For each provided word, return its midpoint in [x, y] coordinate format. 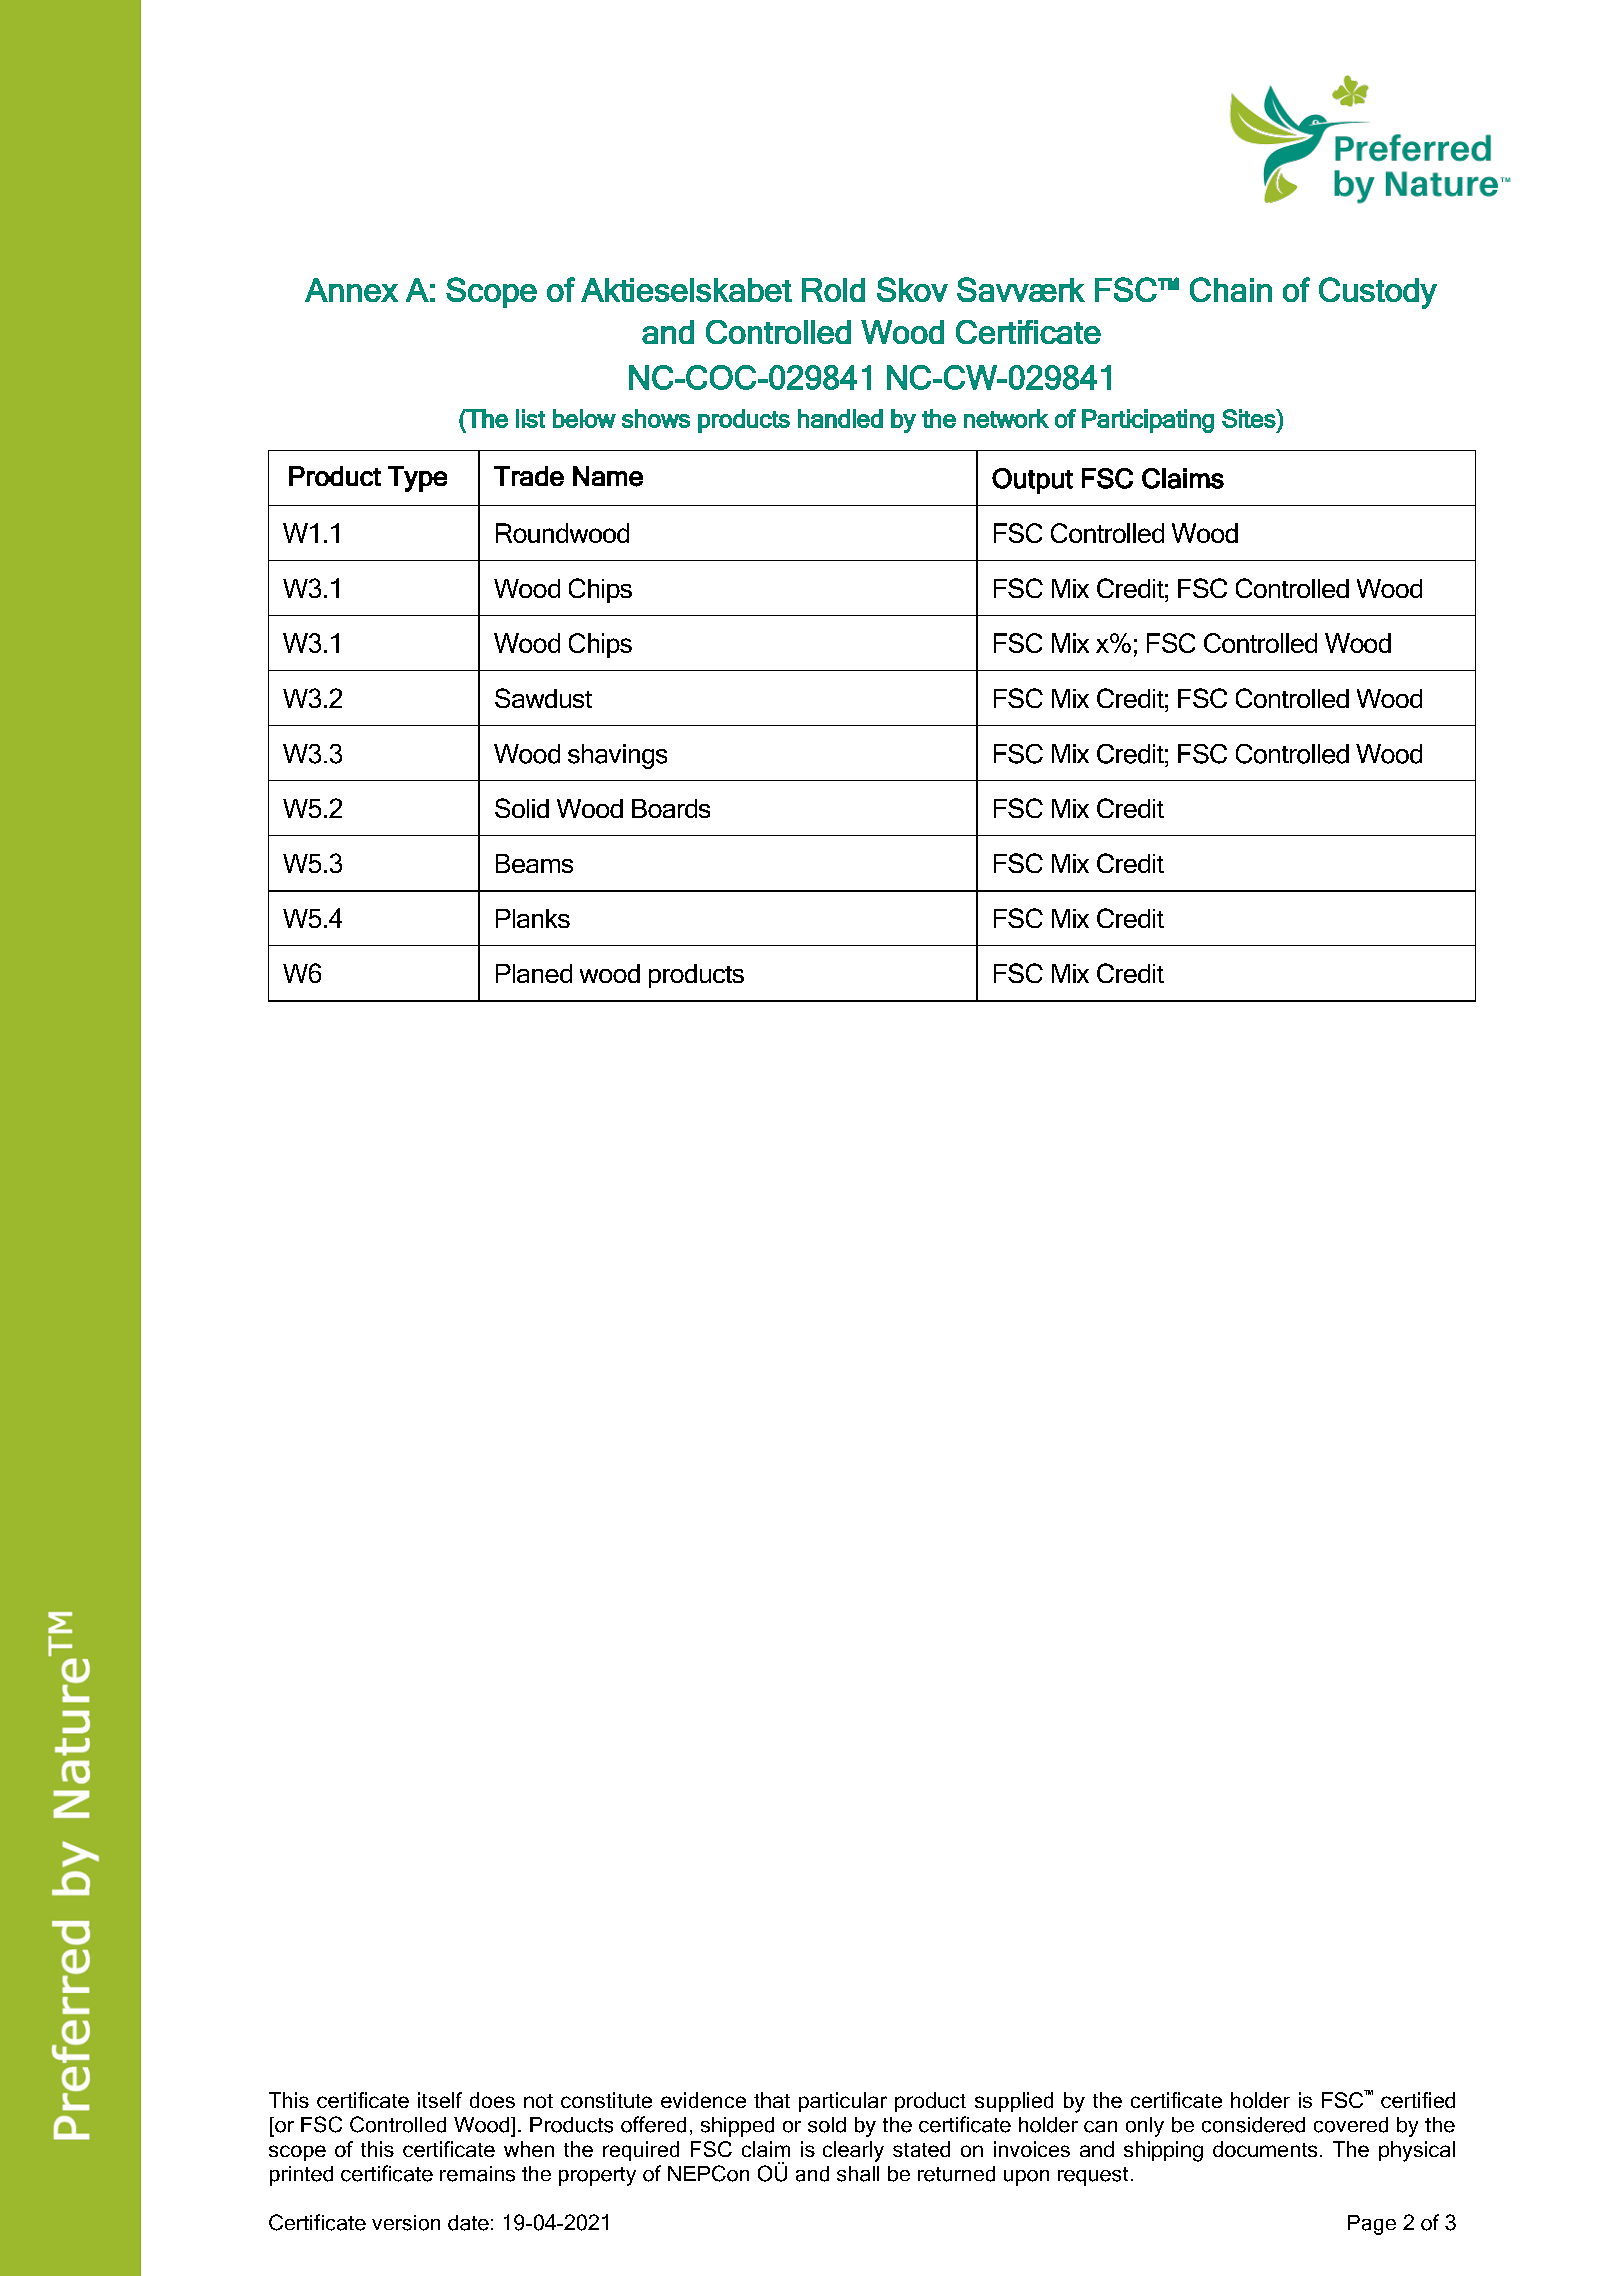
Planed [534, 973]
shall [858, 2174]
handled [840, 418]
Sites [1250, 418]
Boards [671, 808]
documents [1265, 2149]
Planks [533, 918]
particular [843, 2102]
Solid [522, 808]
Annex [351, 290]
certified [1418, 2100]
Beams [534, 863]
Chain [1231, 289]
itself [440, 2100]
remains [477, 2174]
